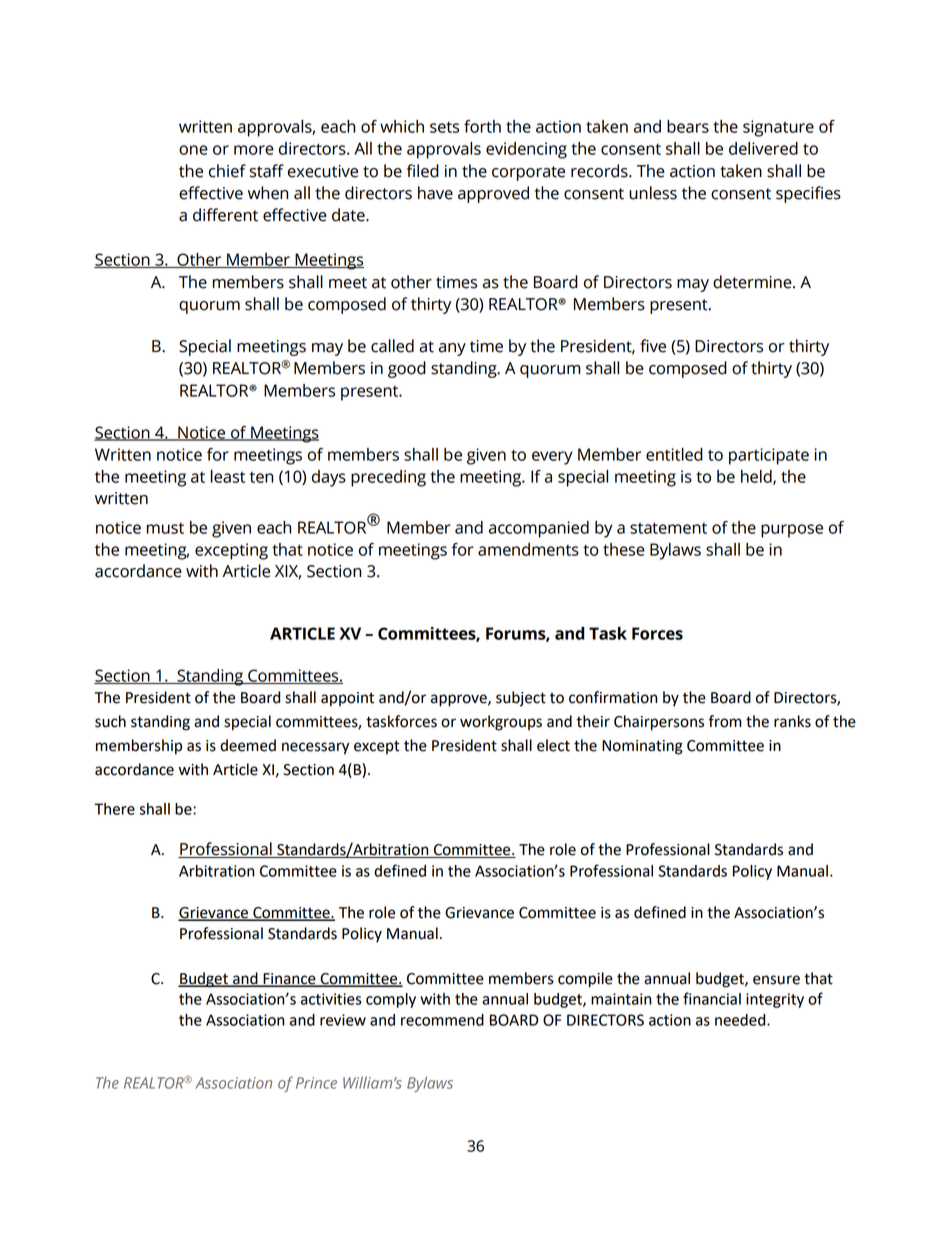 This screenshot has width=952, height=1233. Describe the element at coordinates (769, 456) in the screenshot. I see `participate` at that location.
